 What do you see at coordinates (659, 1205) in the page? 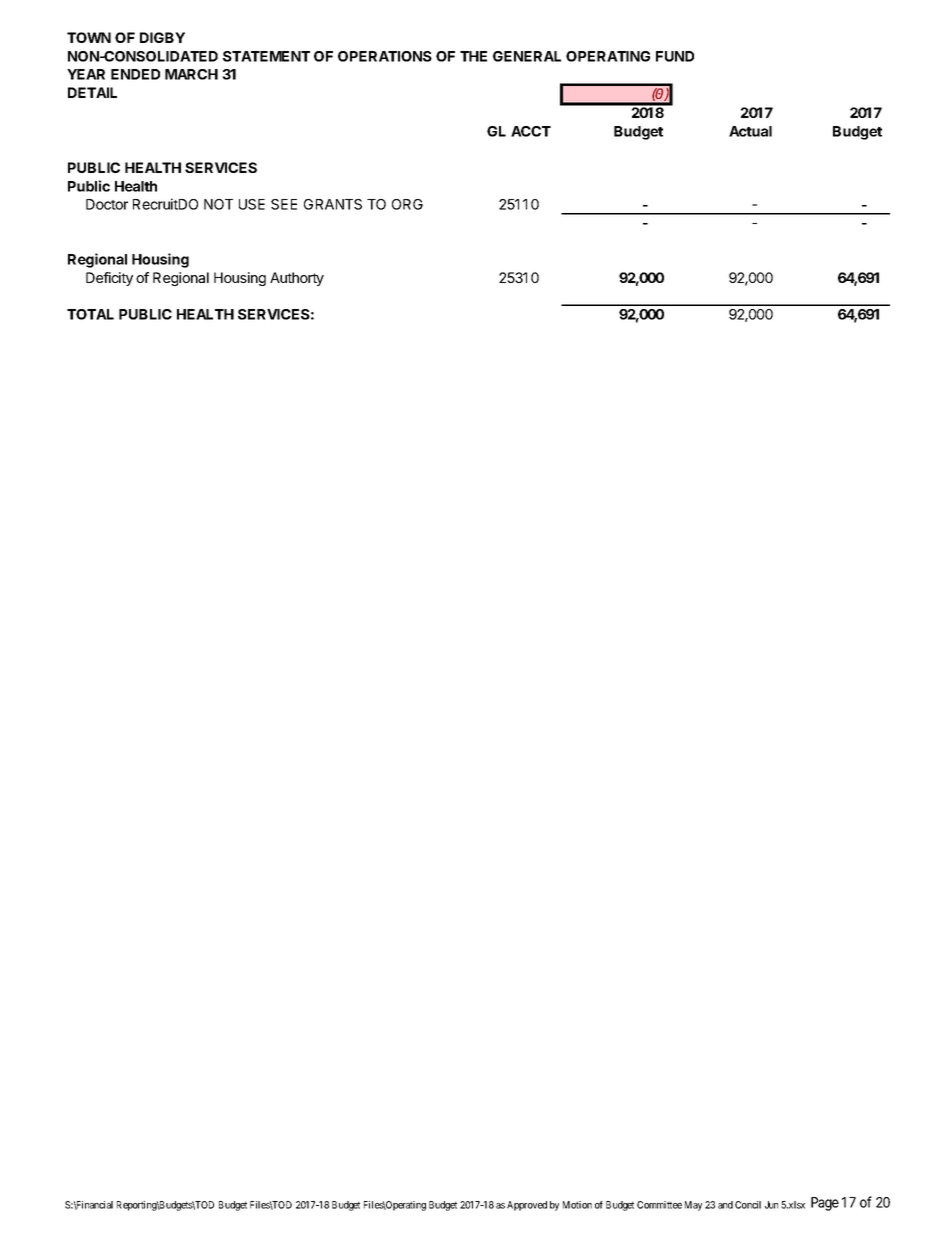
I see `Committee` at bounding box center [659, 1205].
